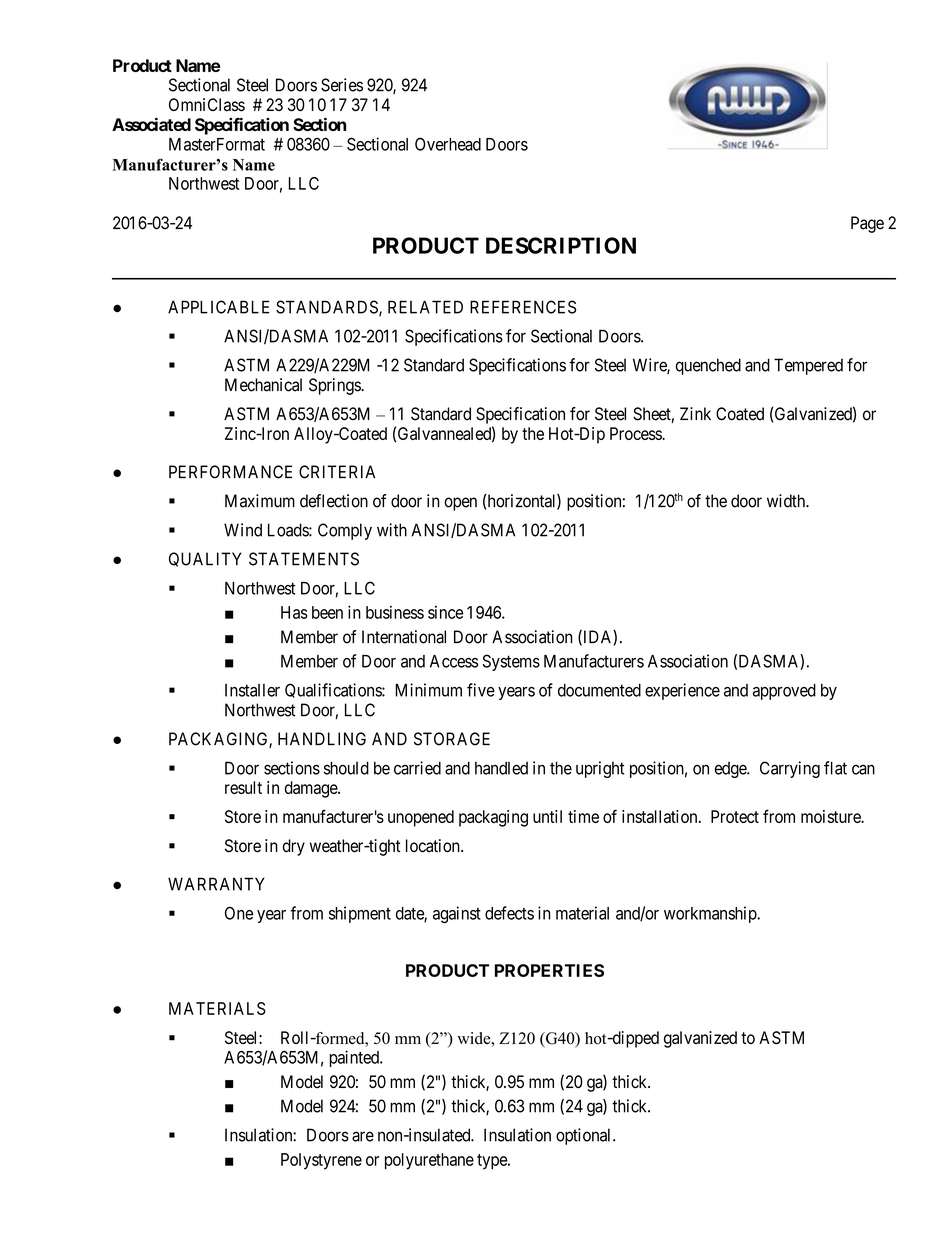 Image resolution: width=952 pixels, height=1233 pixels. What do you see at coordinates (321, 1161) in the screenshot?
I see `Polystyrene` at bounding box center [321, 1161].
